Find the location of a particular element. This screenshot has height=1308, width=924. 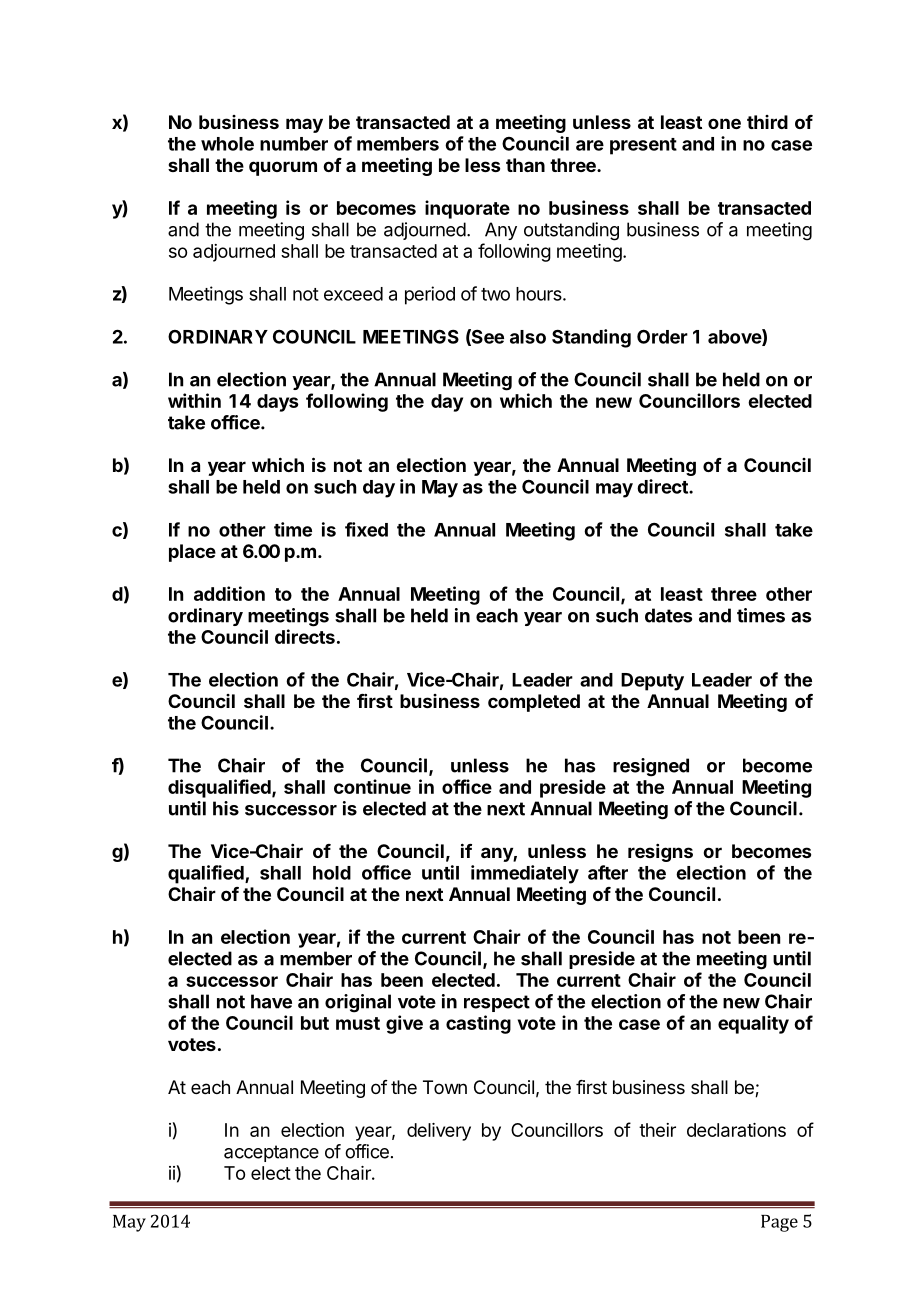

also is located at coordinates (528, 337).
